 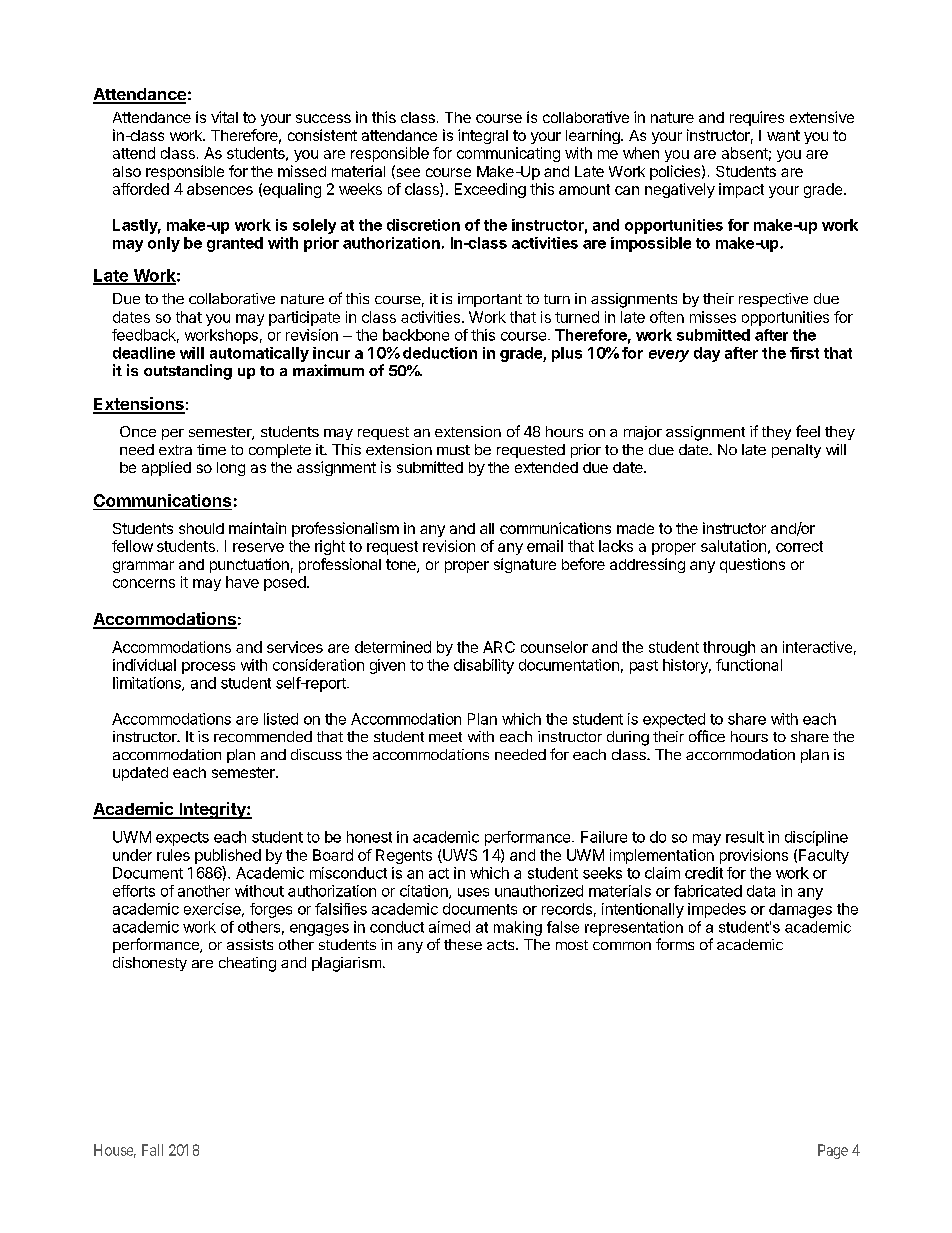 I want to click on process, so click(x=208, y=668).
